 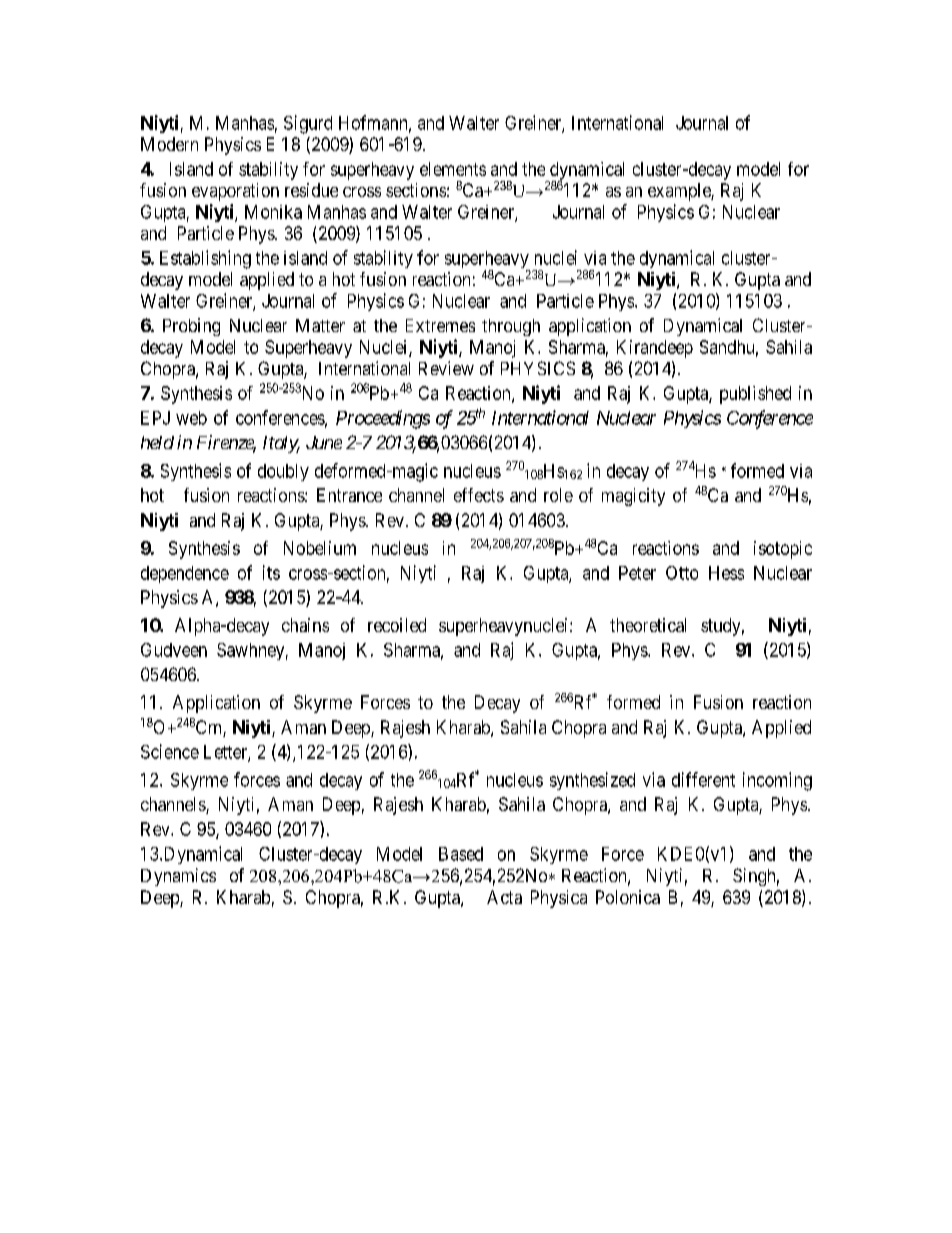 I want to click on Modern, so click(x=169, y=144).
